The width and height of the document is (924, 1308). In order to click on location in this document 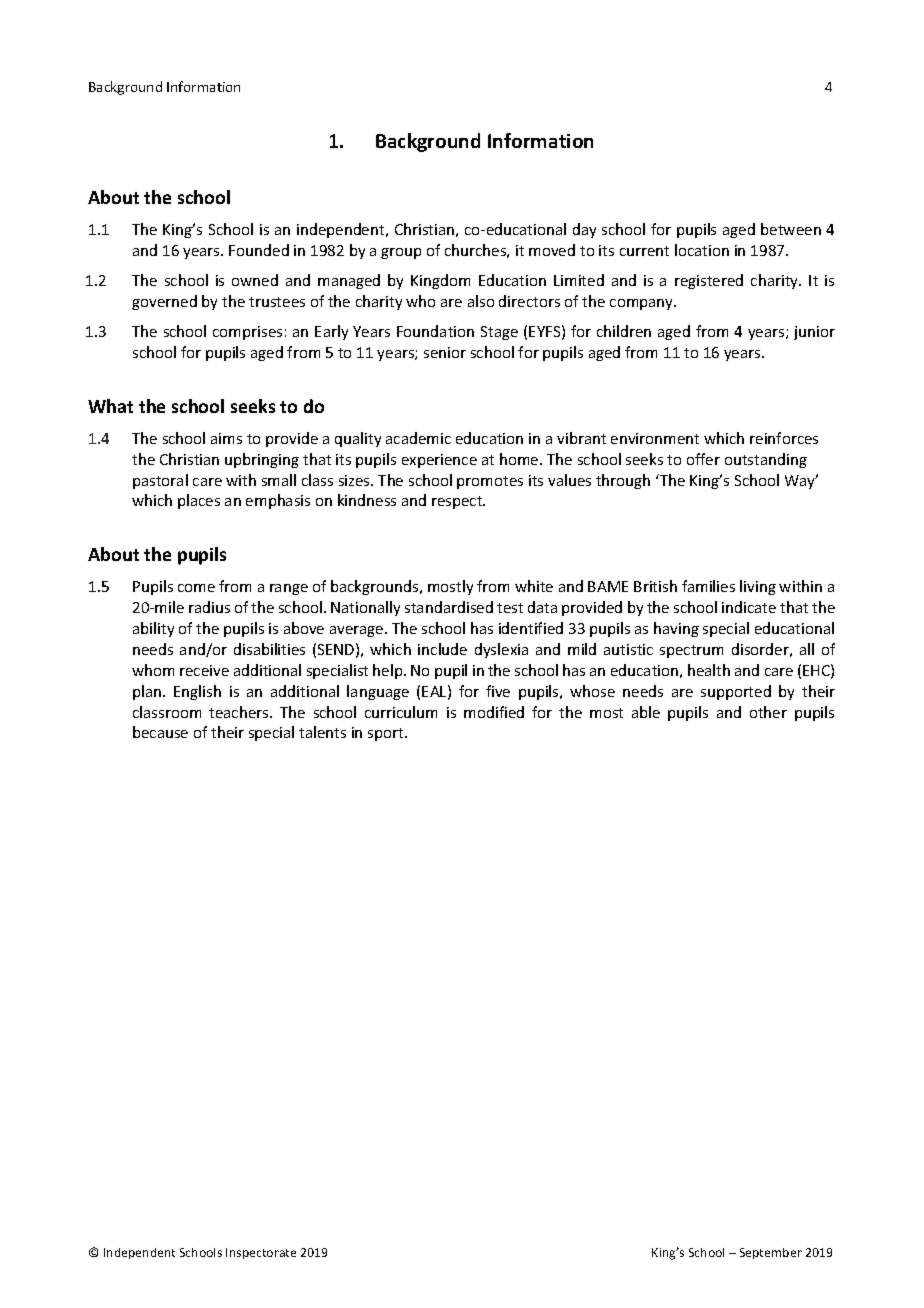, I will do `click(702, 250)`.
